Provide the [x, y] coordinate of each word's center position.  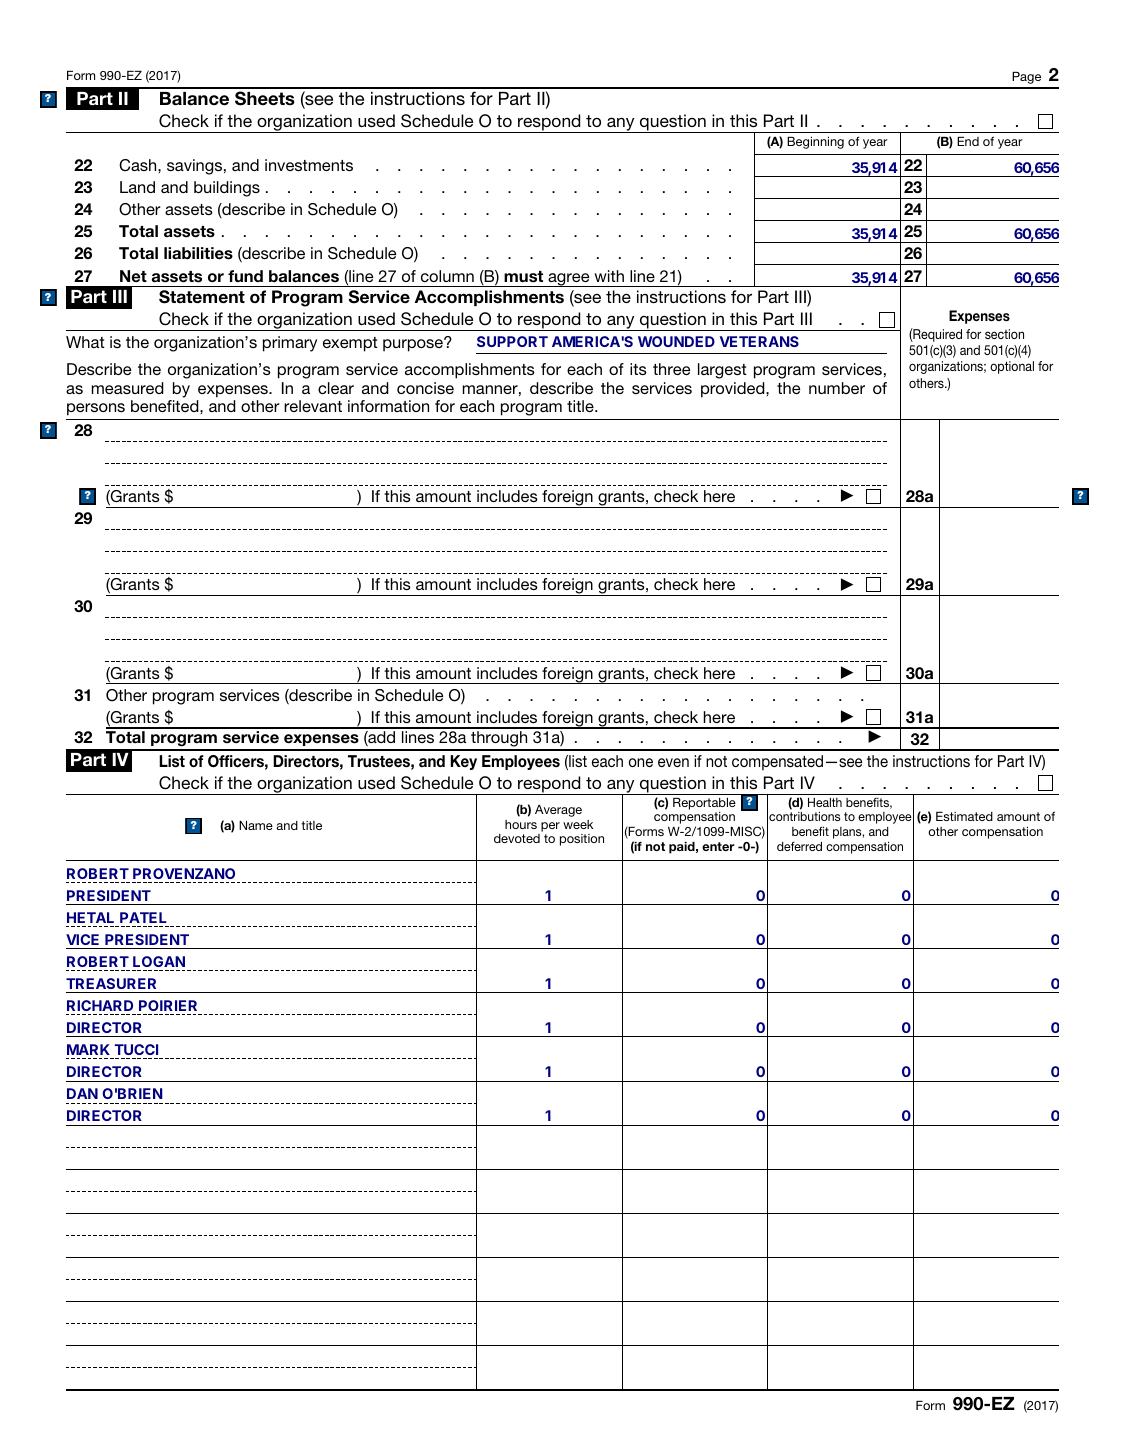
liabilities [198, 253]
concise [425, 388]
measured [128, 388]
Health [825, 802]
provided [734, 390]
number [837, 388]
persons [96, 409]
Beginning [815, 143]
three [671, 369]
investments [309, 165]
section [1004, 334]
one [641, 762]
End [968, 141]
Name [256, 825]
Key [463, 762]
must [523, 277]
